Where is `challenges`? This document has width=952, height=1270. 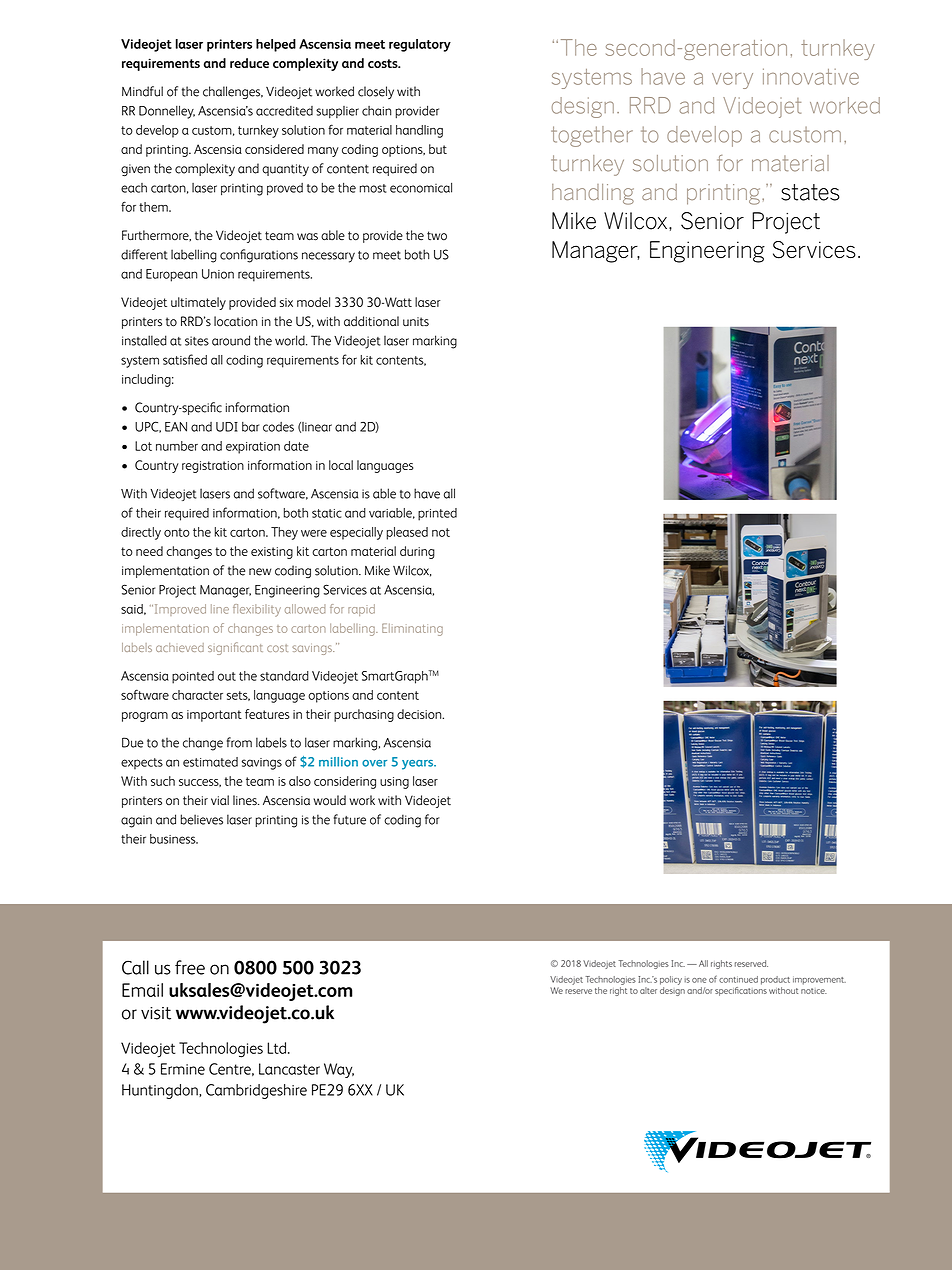
challenges is located at coordinates (233, 92).
